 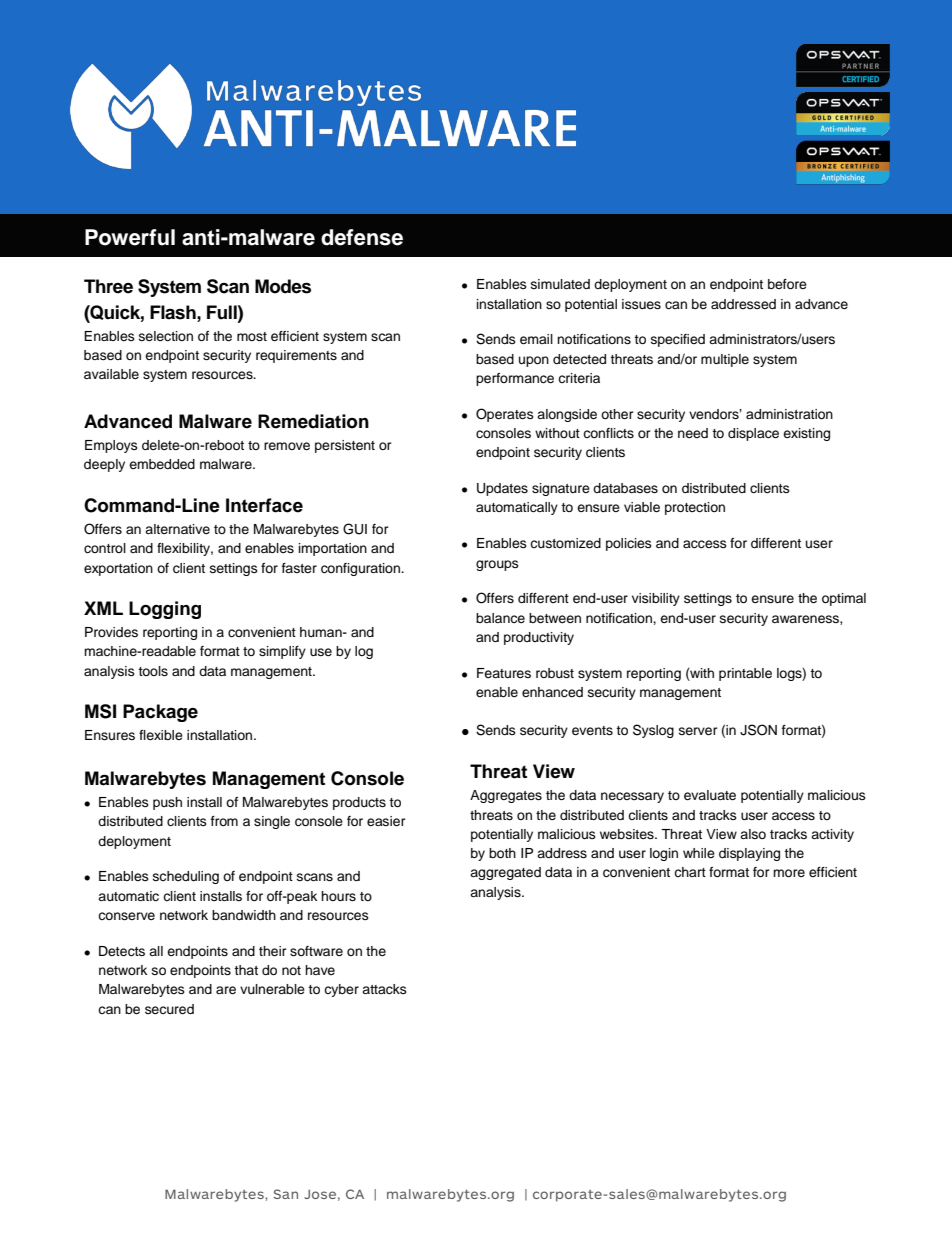 I want to click on Updates, so click(x=502, y=489).
